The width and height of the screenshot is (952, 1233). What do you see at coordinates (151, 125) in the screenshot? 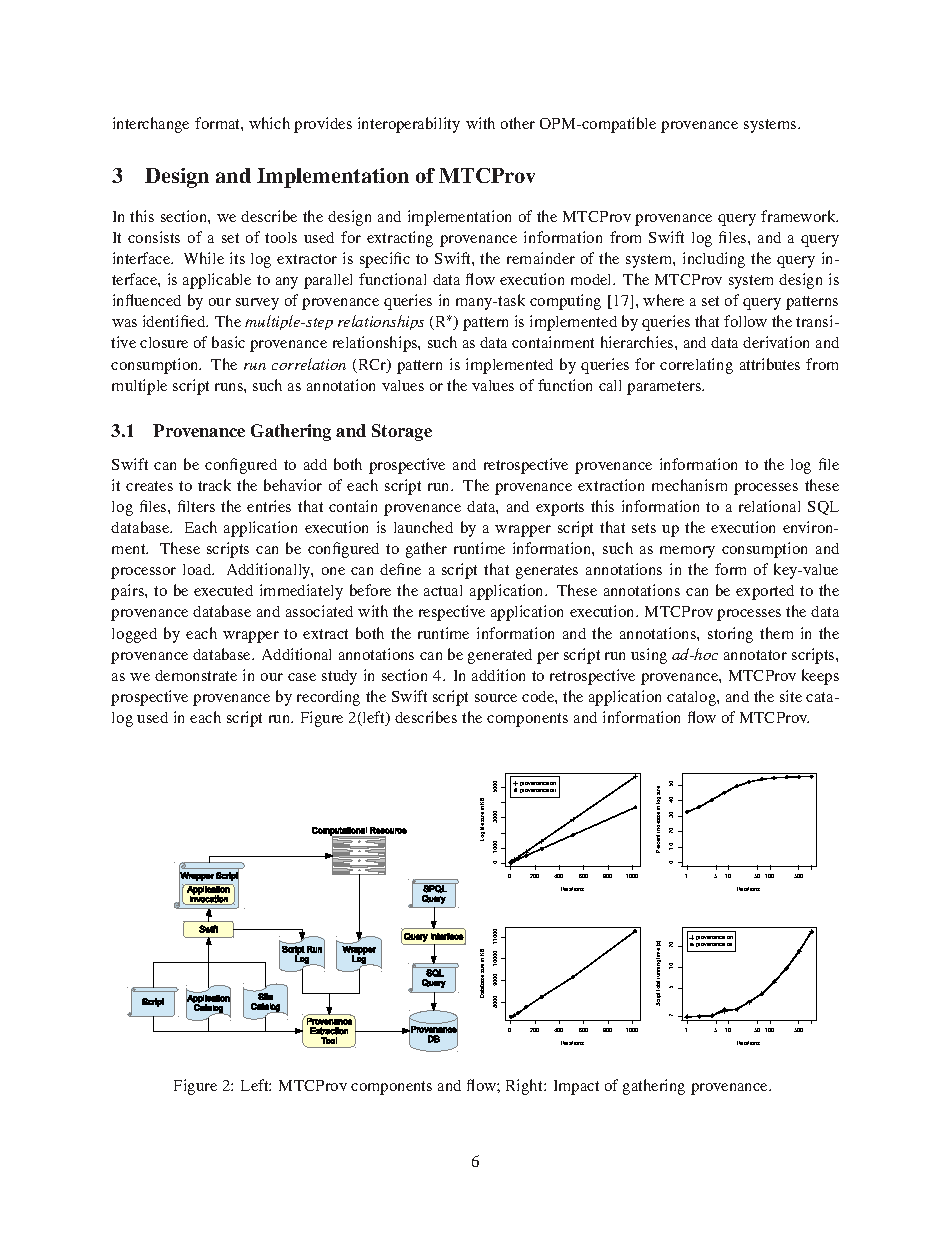
I see `interchange` at bounding box center [151, 125].
